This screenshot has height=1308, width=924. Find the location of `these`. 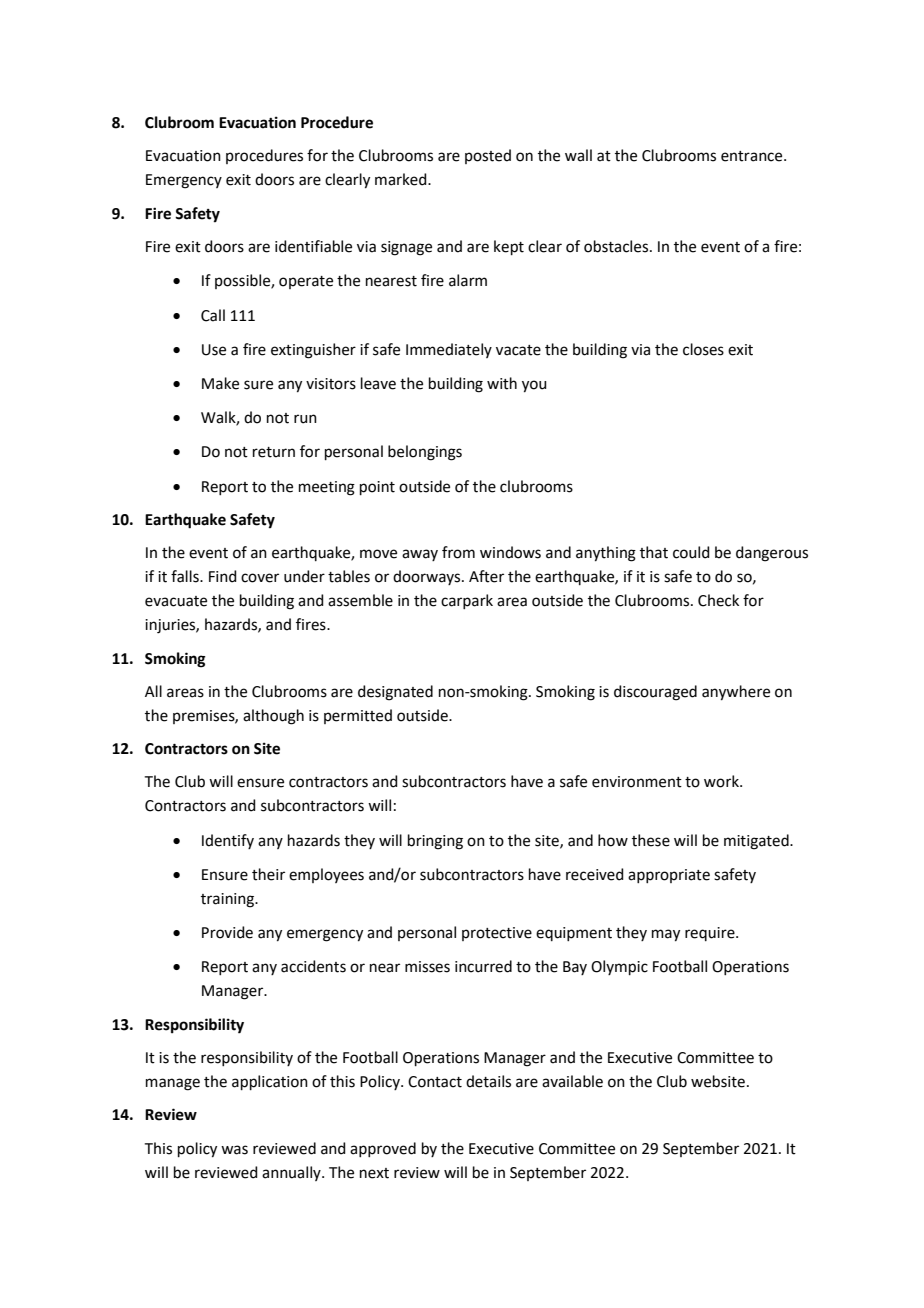

these is located at coordinates (651, 840).
